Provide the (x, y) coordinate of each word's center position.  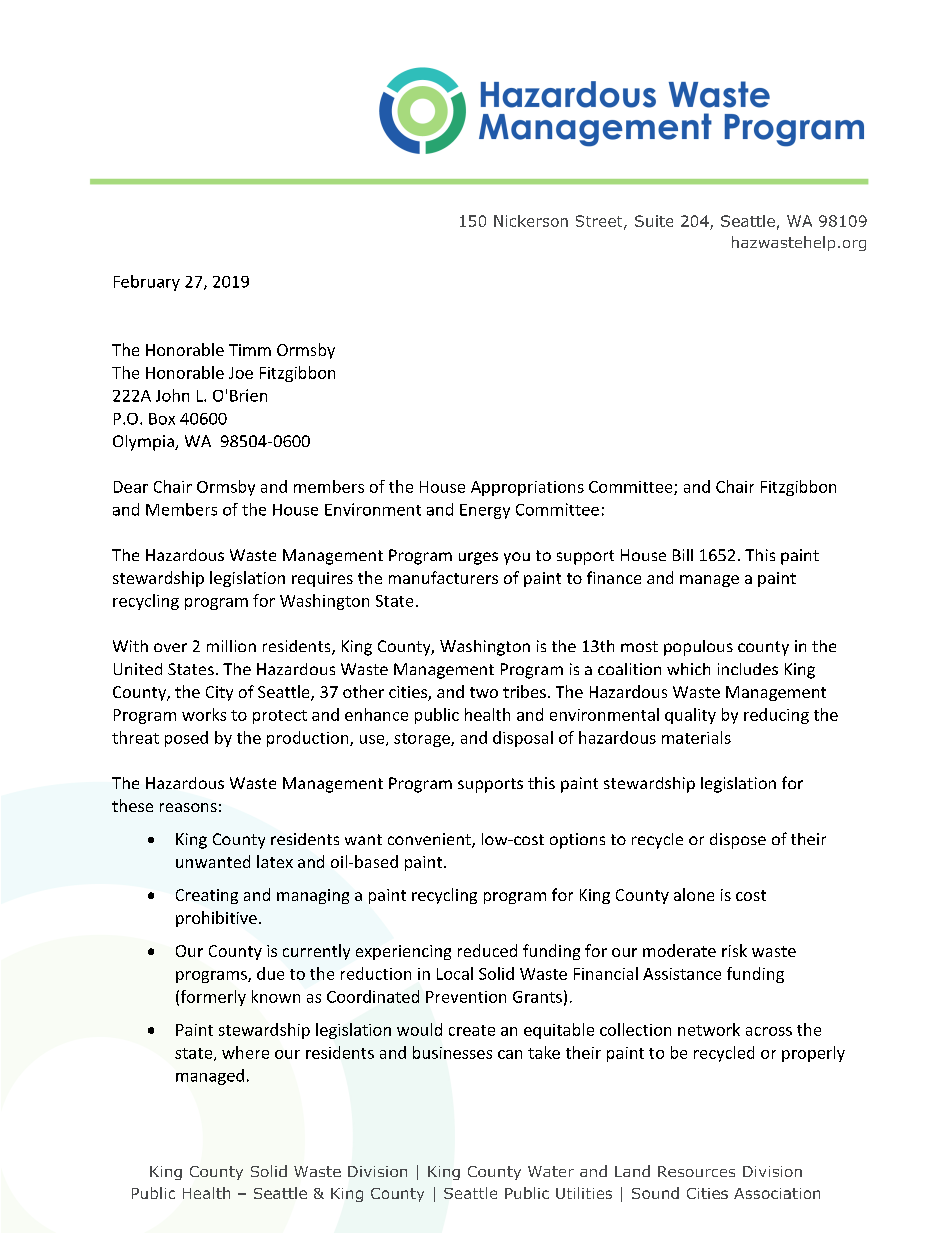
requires (322, 579)
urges (478, 558)
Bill (683, 555)
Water (551, 1171)
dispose (738, 841)
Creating (207, 896)
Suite (654, 221)
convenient (430, 840)
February (147, 283)
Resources (696, 1171)
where (245, 1052)
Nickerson (531, 221)
